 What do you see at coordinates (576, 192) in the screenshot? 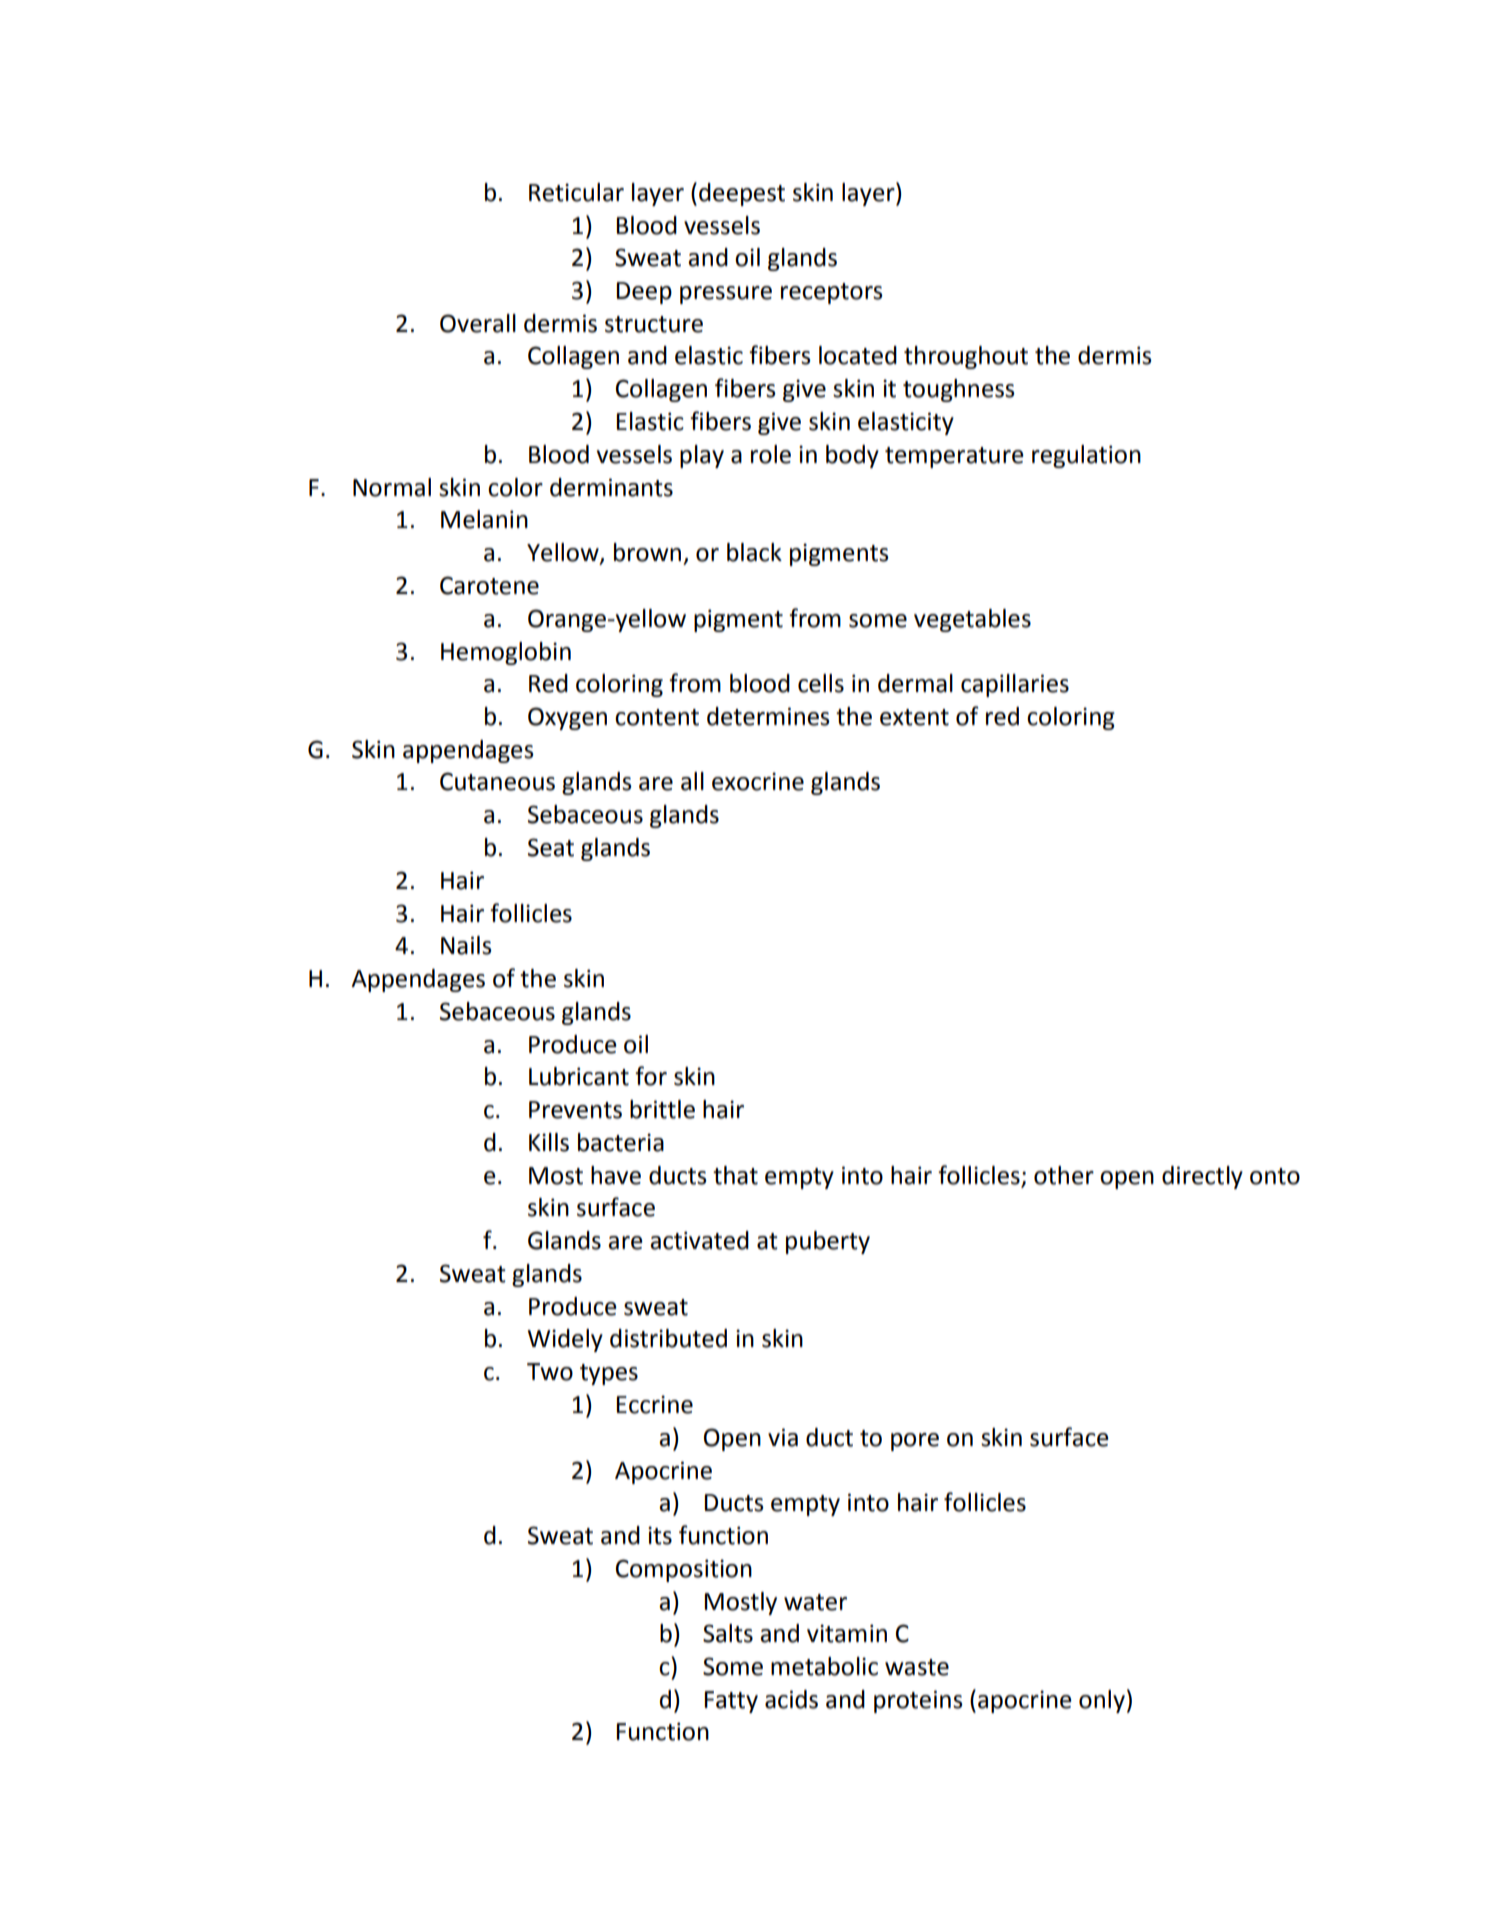
I see `Reticular` at bounding box center [576, 192].
